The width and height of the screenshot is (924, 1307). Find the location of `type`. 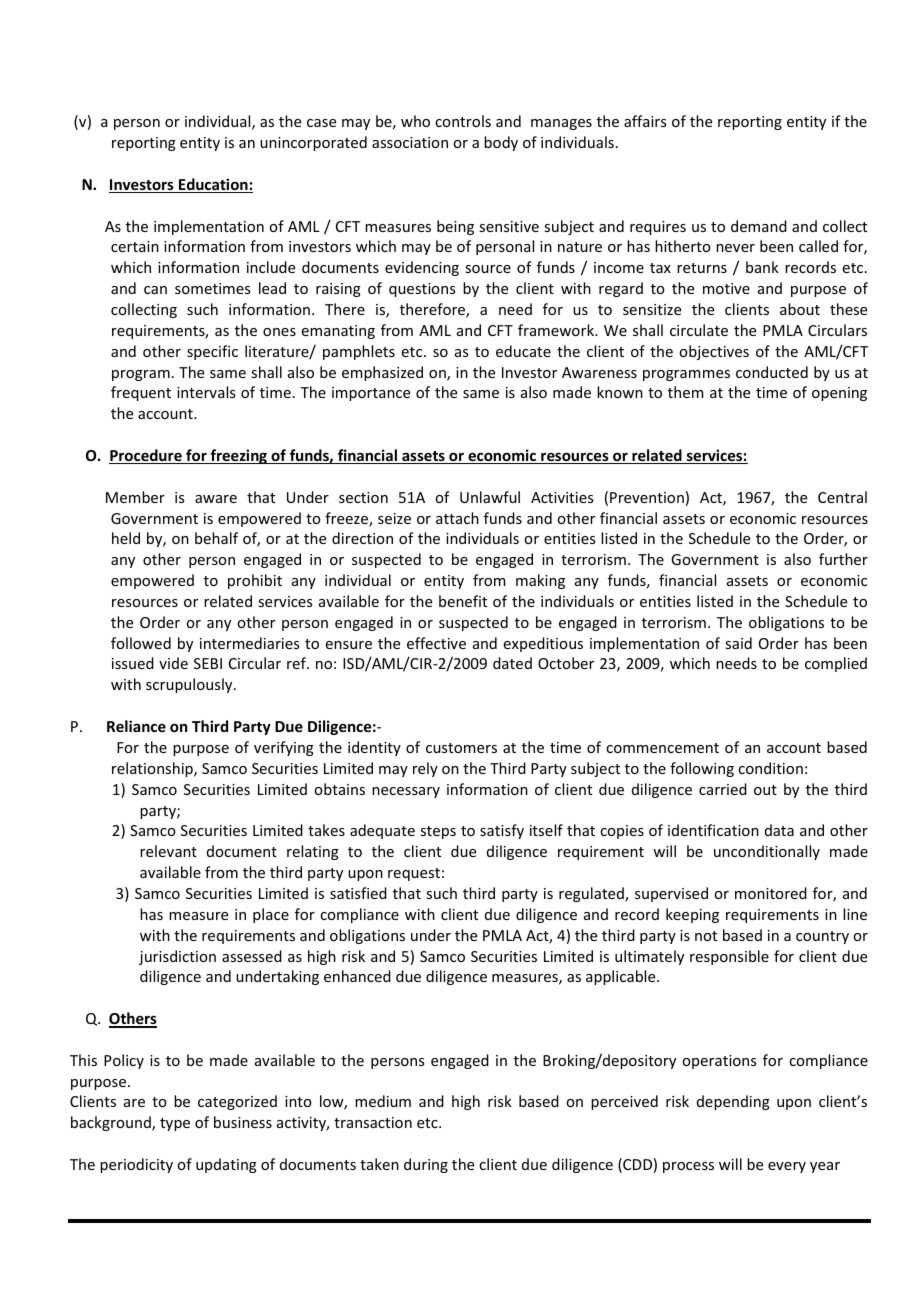

type is located at coordinates (175, 1124).
